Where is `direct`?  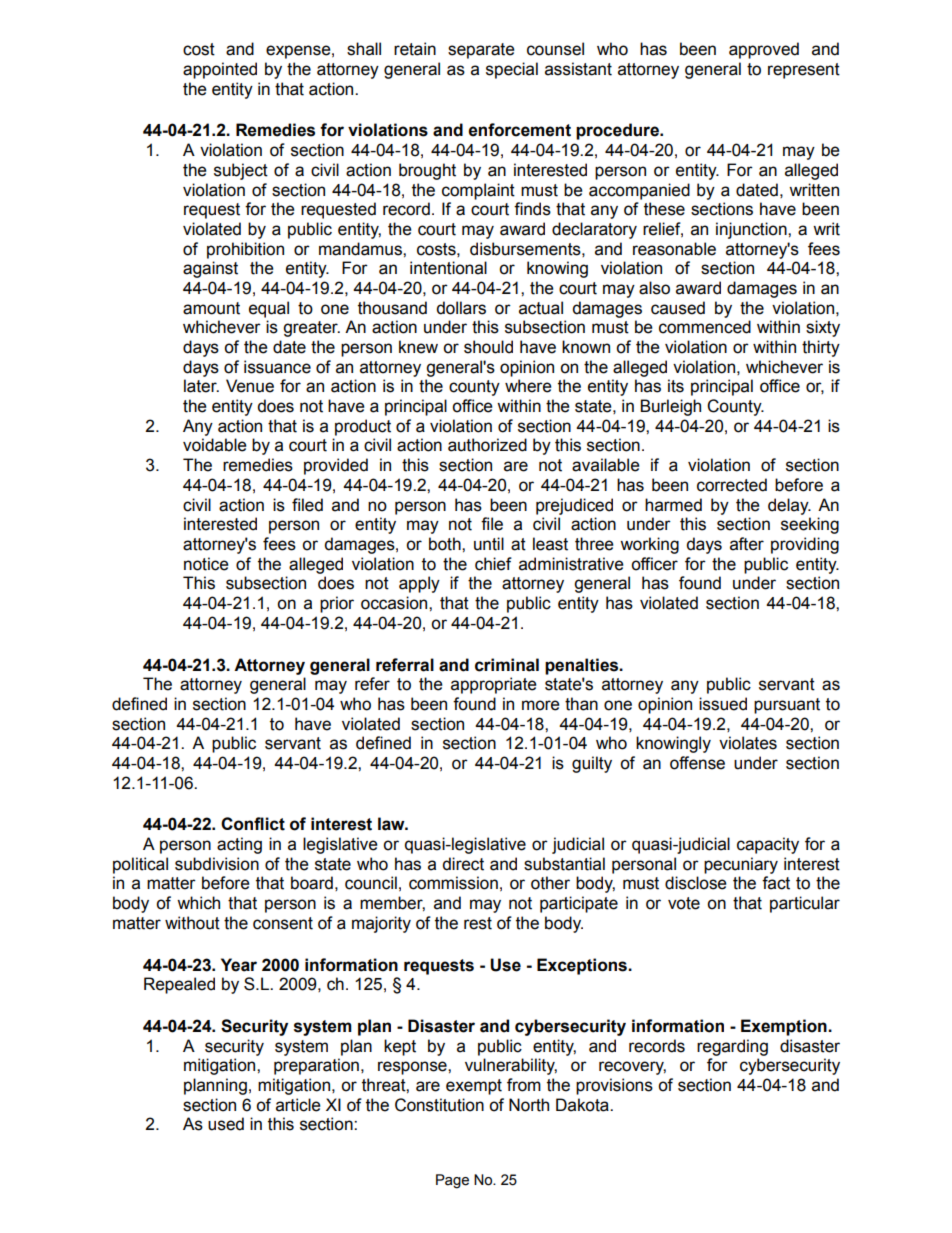 direct is located at coordinates (463, 864).
